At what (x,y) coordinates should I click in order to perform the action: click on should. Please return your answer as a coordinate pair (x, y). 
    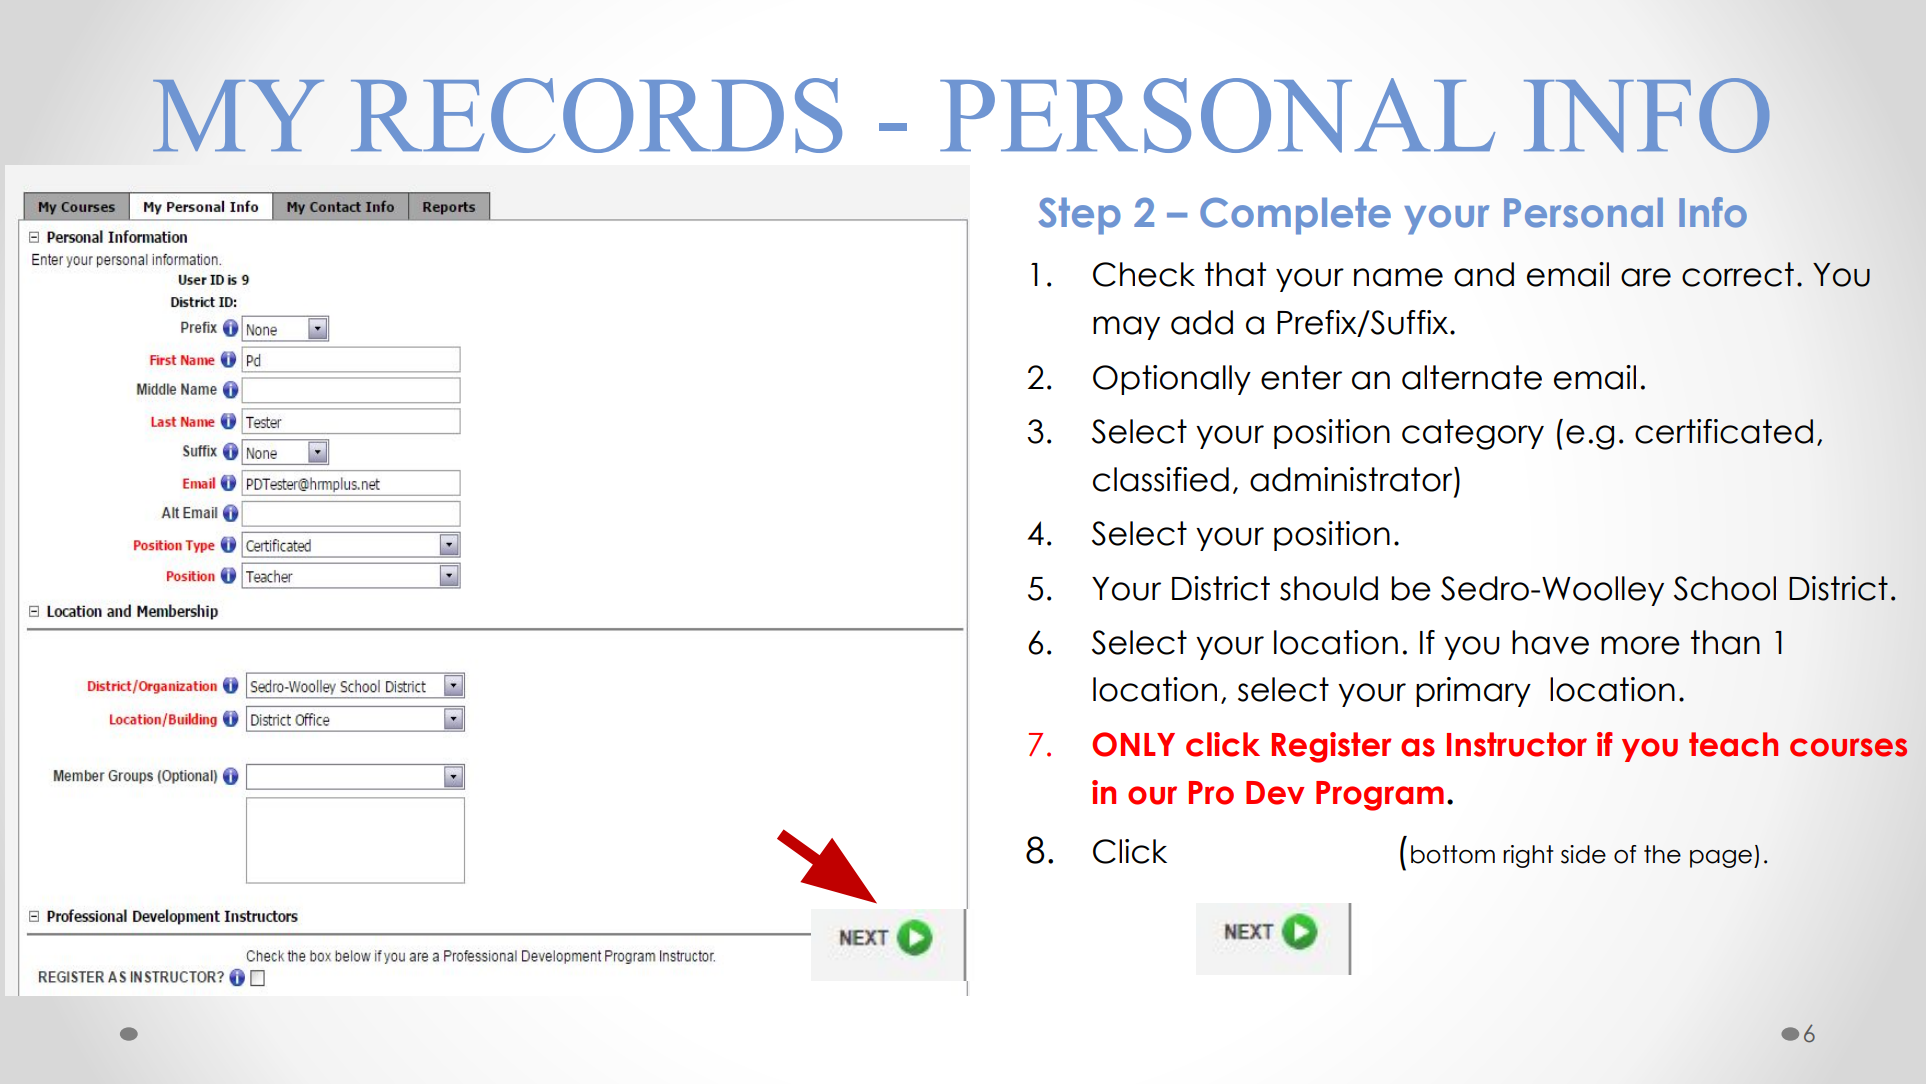
    Looking at the image, I should click on (1329, 588).
